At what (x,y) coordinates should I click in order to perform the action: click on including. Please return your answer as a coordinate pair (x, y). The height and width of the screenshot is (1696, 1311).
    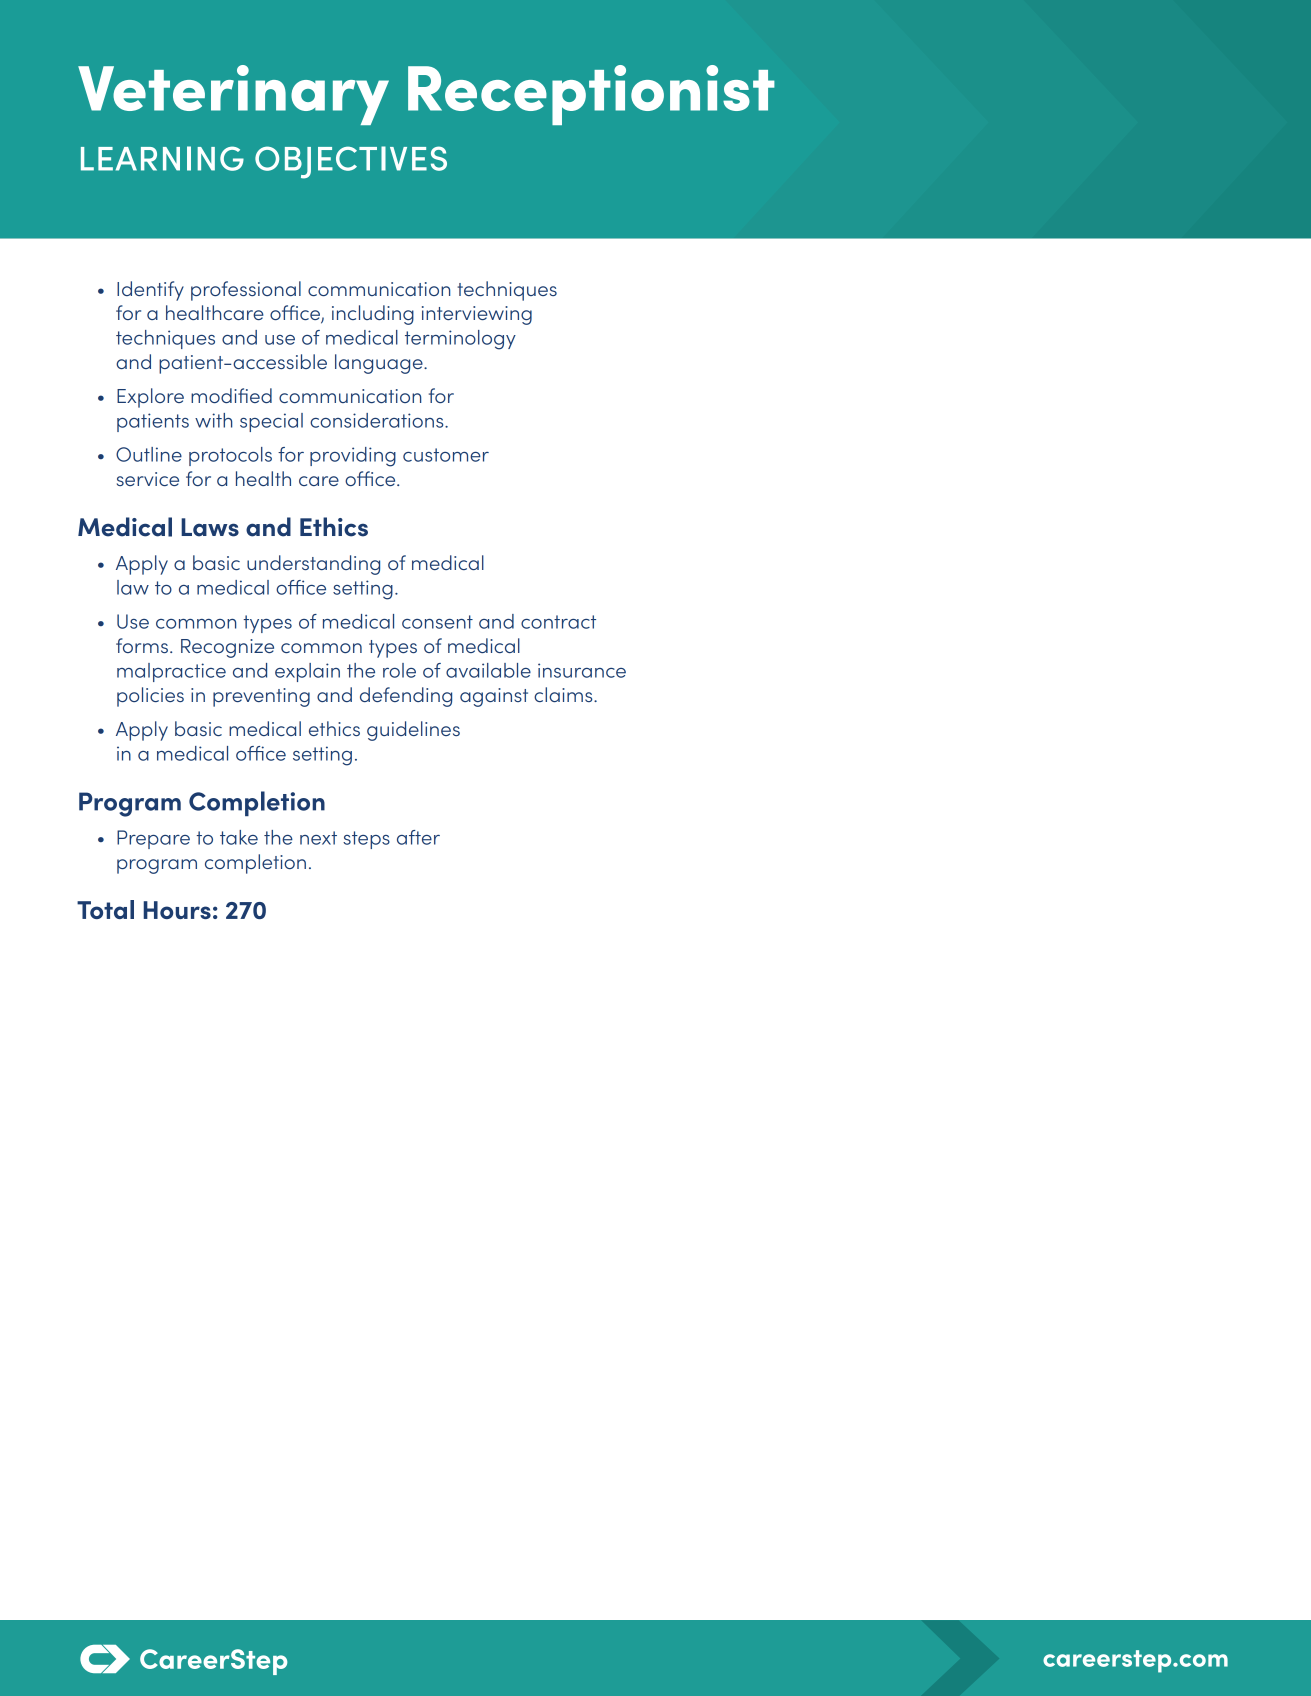
    Looking at the image, I should click on (373, 315).
